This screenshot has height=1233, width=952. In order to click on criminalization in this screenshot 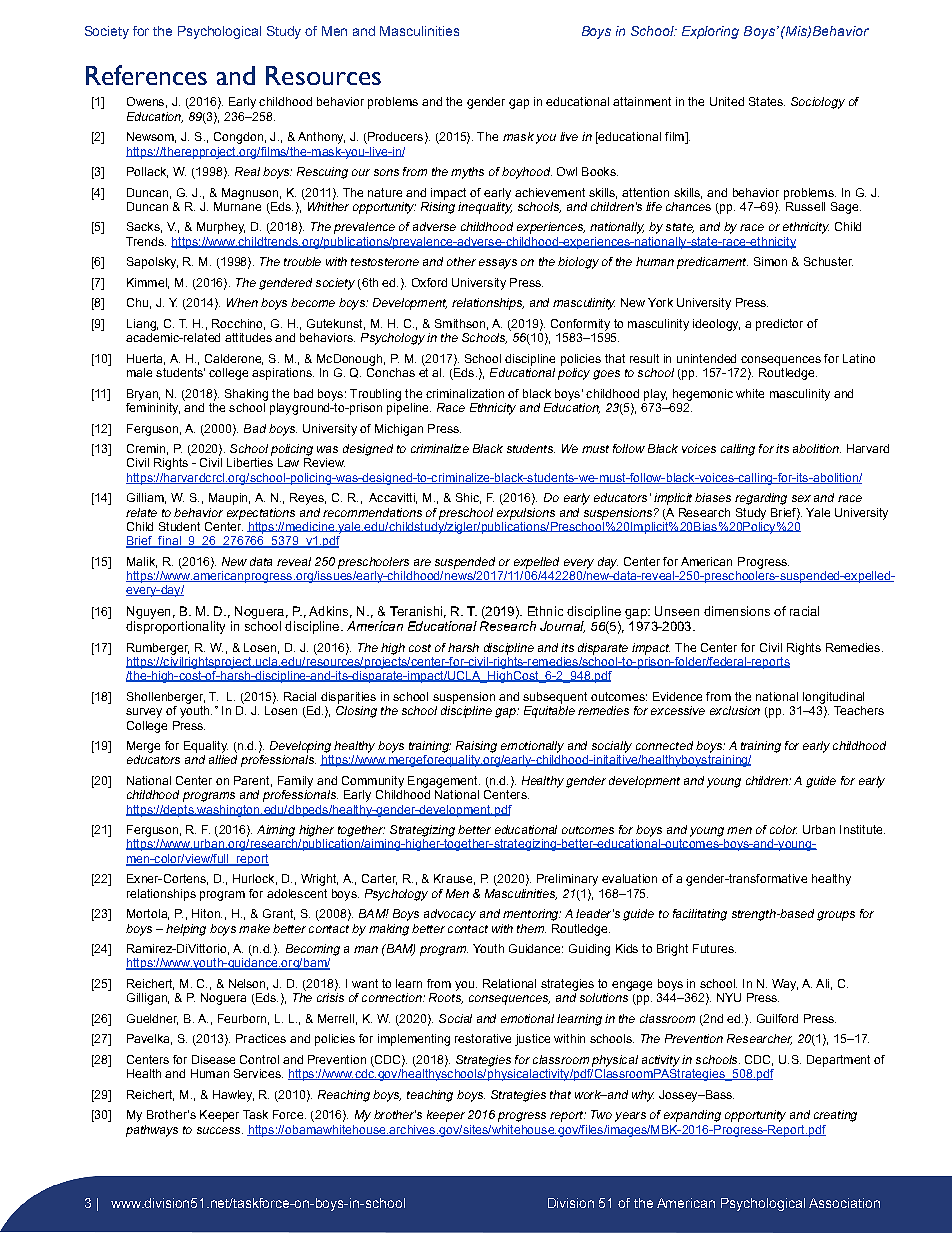, I will do `click(465, 393)`.
